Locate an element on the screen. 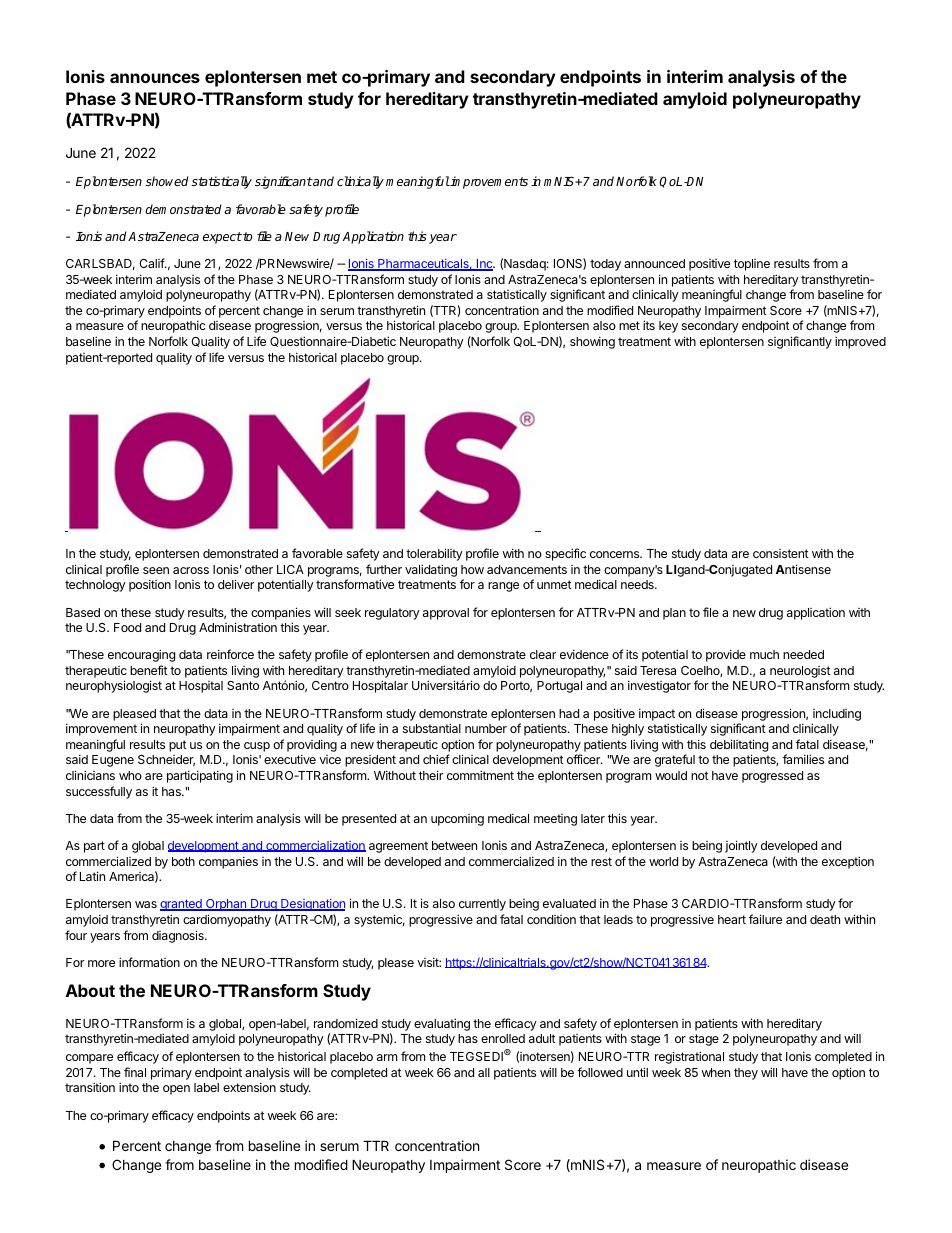 The image size is (952, 1233). today is located at coordinates (605, 265).
